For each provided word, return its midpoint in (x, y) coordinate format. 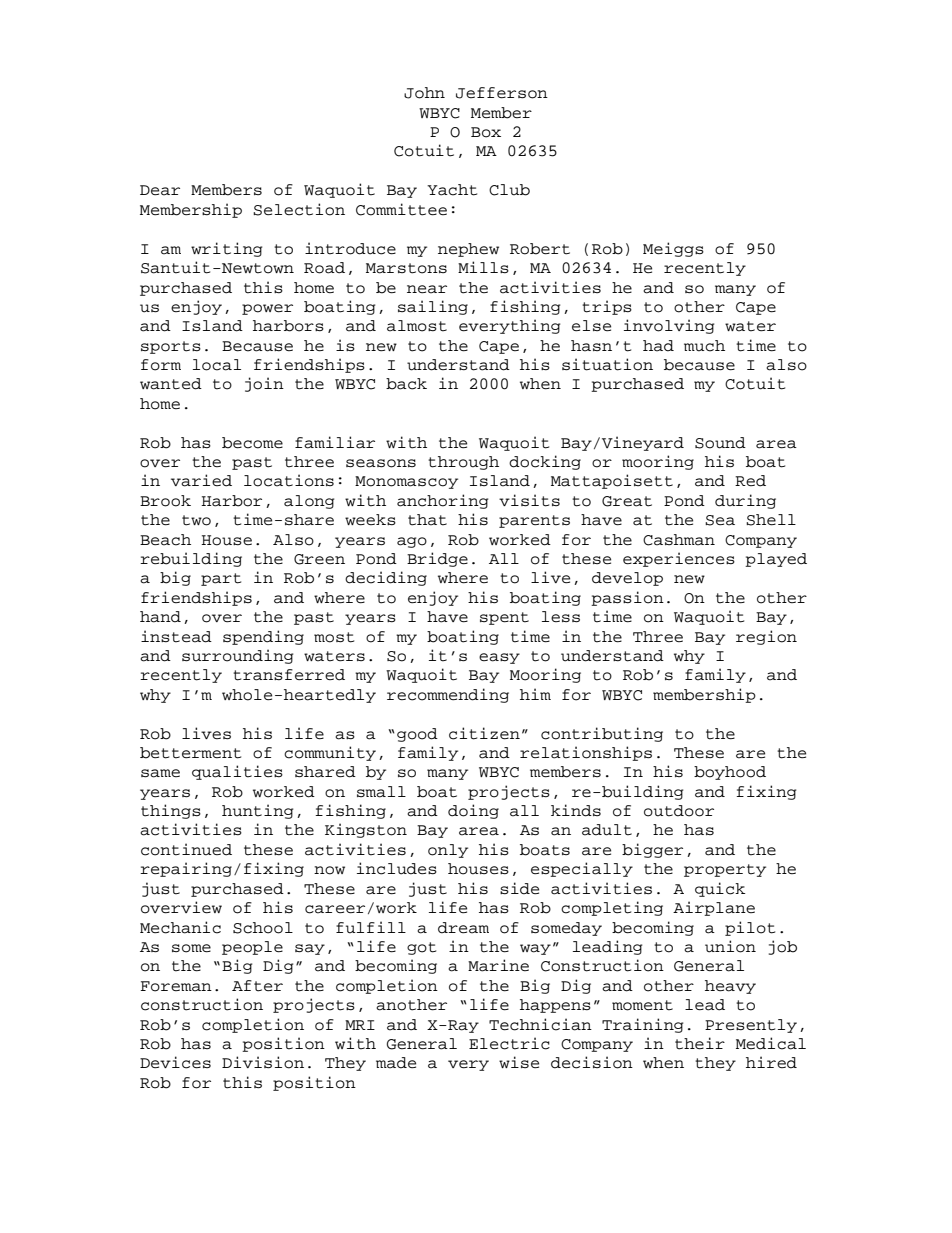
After (257, 986)
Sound (720, 443)
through (463, 463)
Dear (160, 190)
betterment (190, 753)
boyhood (730, 773)
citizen (484, 733)
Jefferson (502, 93)
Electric (509, 1043)
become (252, 443)
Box (486, 132)
